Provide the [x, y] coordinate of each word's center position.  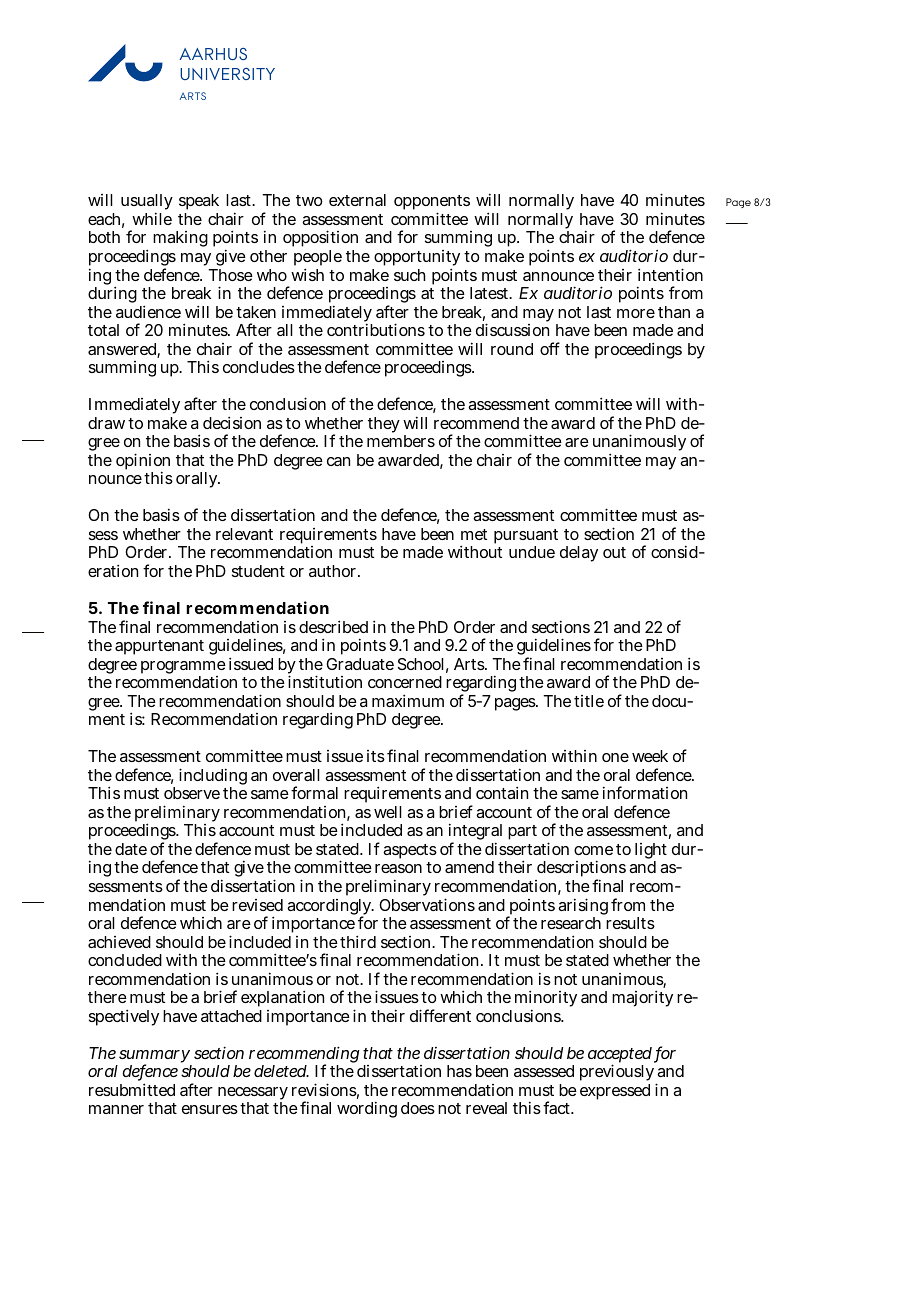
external [357, 200]
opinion [143, 463]
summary [154, 1058]
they [384, 425]
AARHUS [213, 54]
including [213, 778]
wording [367, 1109]
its [376, 756]
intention [670, 274]
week [650, 756]
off [550, 348]
